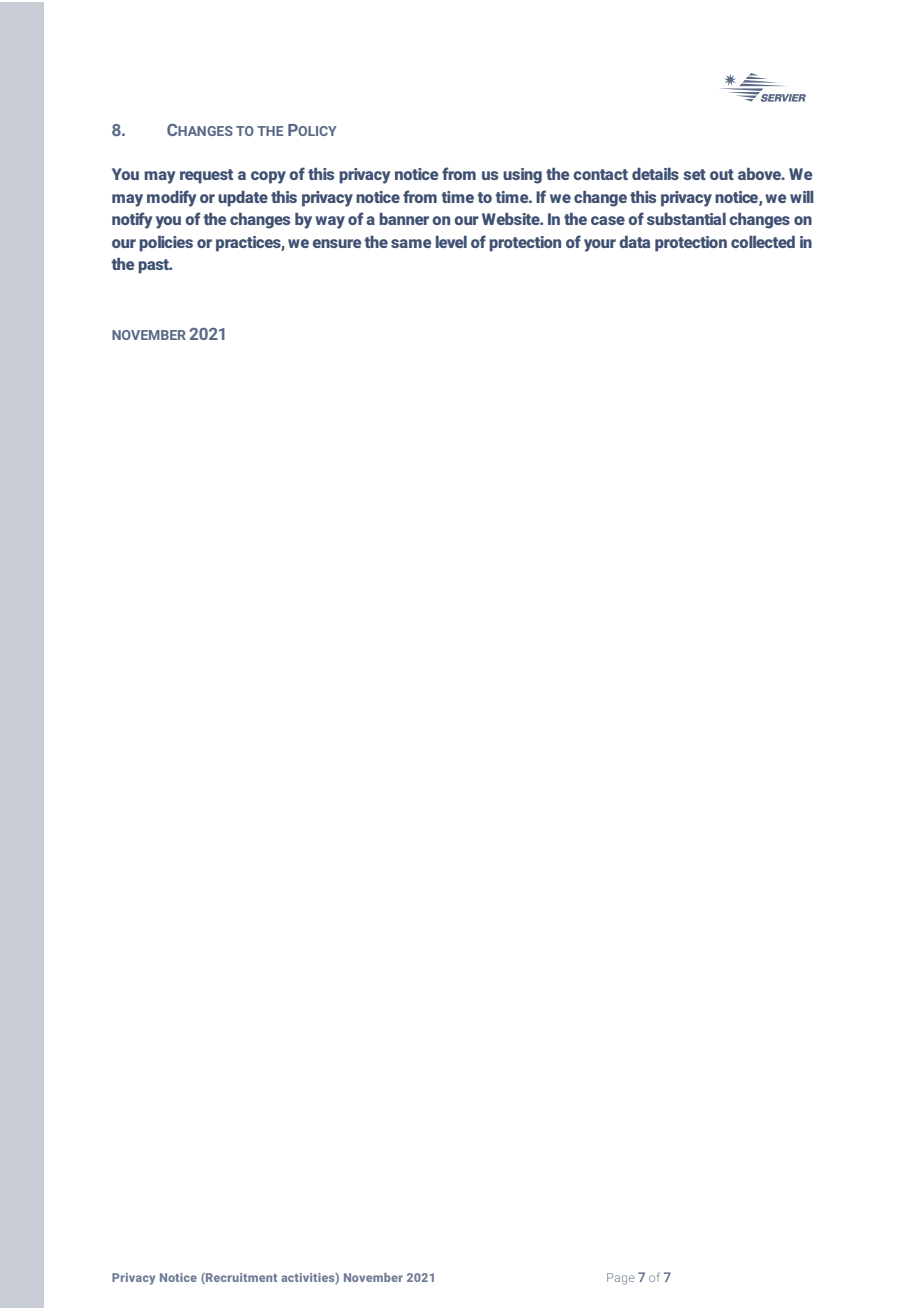 The height and width of the document is (1308, 924). Describe the element at coordinates (608, 220) in the document. I see `case` at that location.
